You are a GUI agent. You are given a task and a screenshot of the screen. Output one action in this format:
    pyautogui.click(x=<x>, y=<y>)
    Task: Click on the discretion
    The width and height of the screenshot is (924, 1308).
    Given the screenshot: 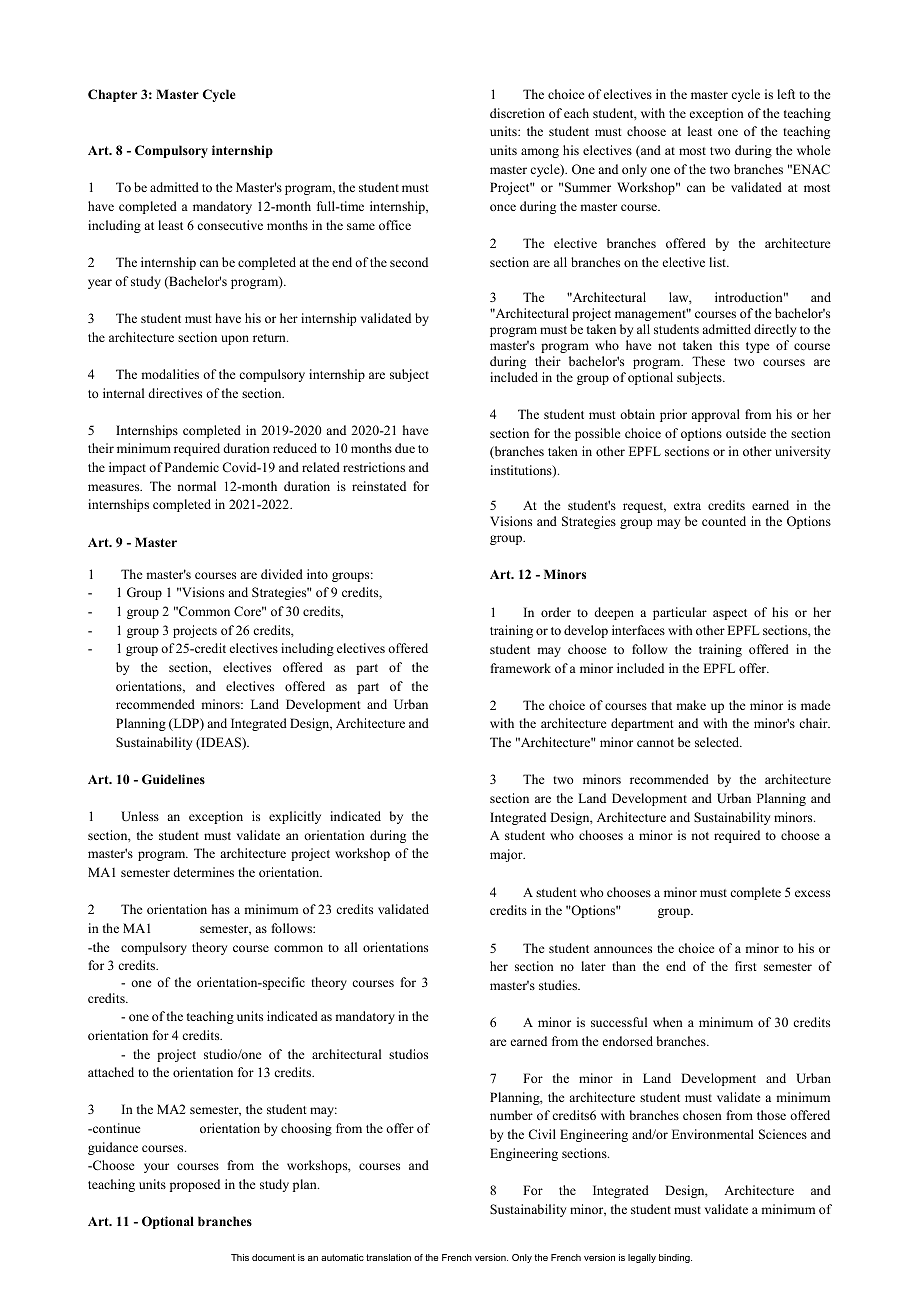 What is the action you would take?
    pyautogui.click(x=517, y=113)
